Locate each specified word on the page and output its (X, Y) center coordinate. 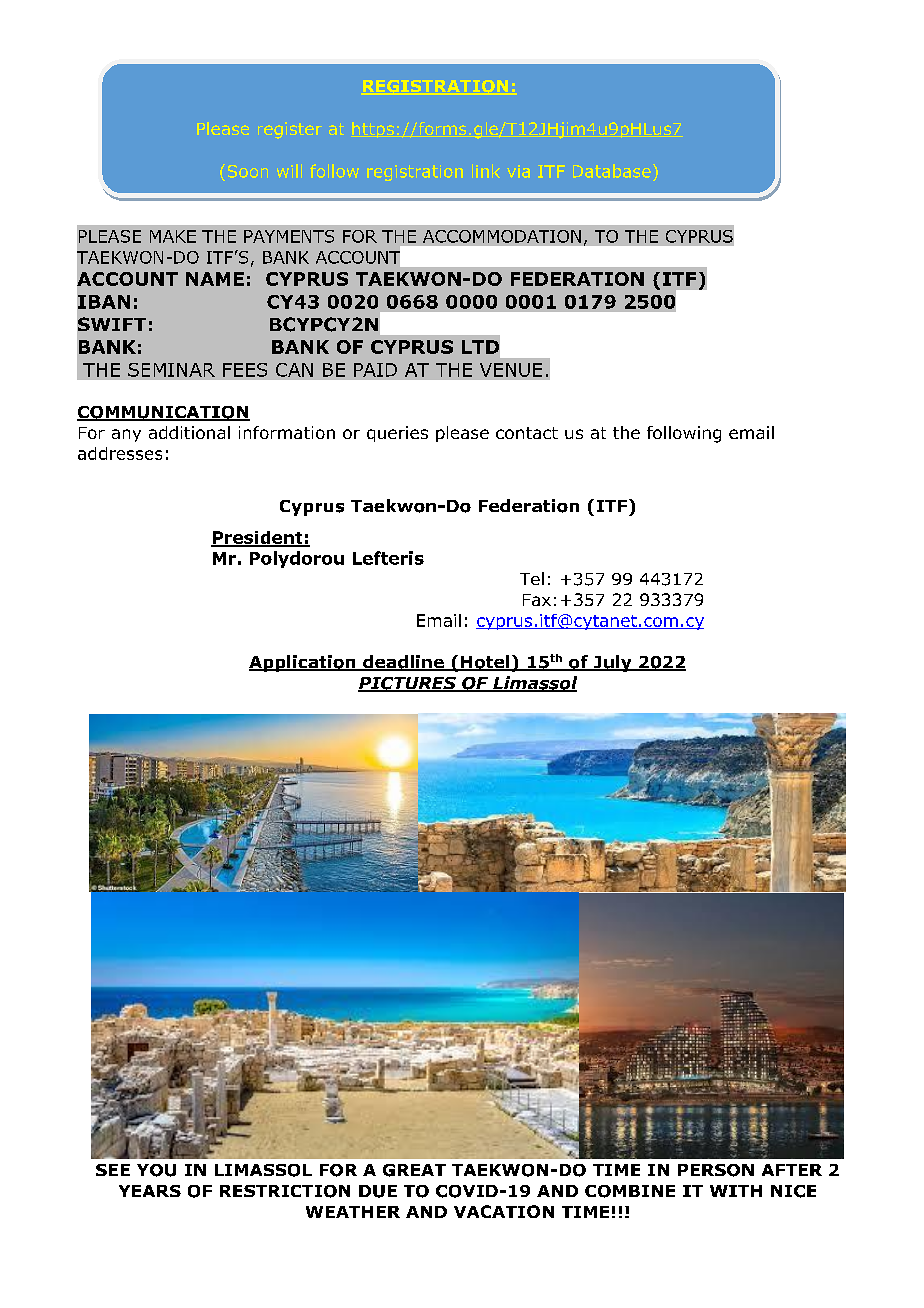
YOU (156, 1170)
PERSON (716, 1170)
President (258, 538)
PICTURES (408, 684)
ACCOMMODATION (502, 236)
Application (303, 663)
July (612, 663)
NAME (215, 279)
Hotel (485, 663)
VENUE (511, 370)
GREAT (414, 1170)
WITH (736, 1191)
